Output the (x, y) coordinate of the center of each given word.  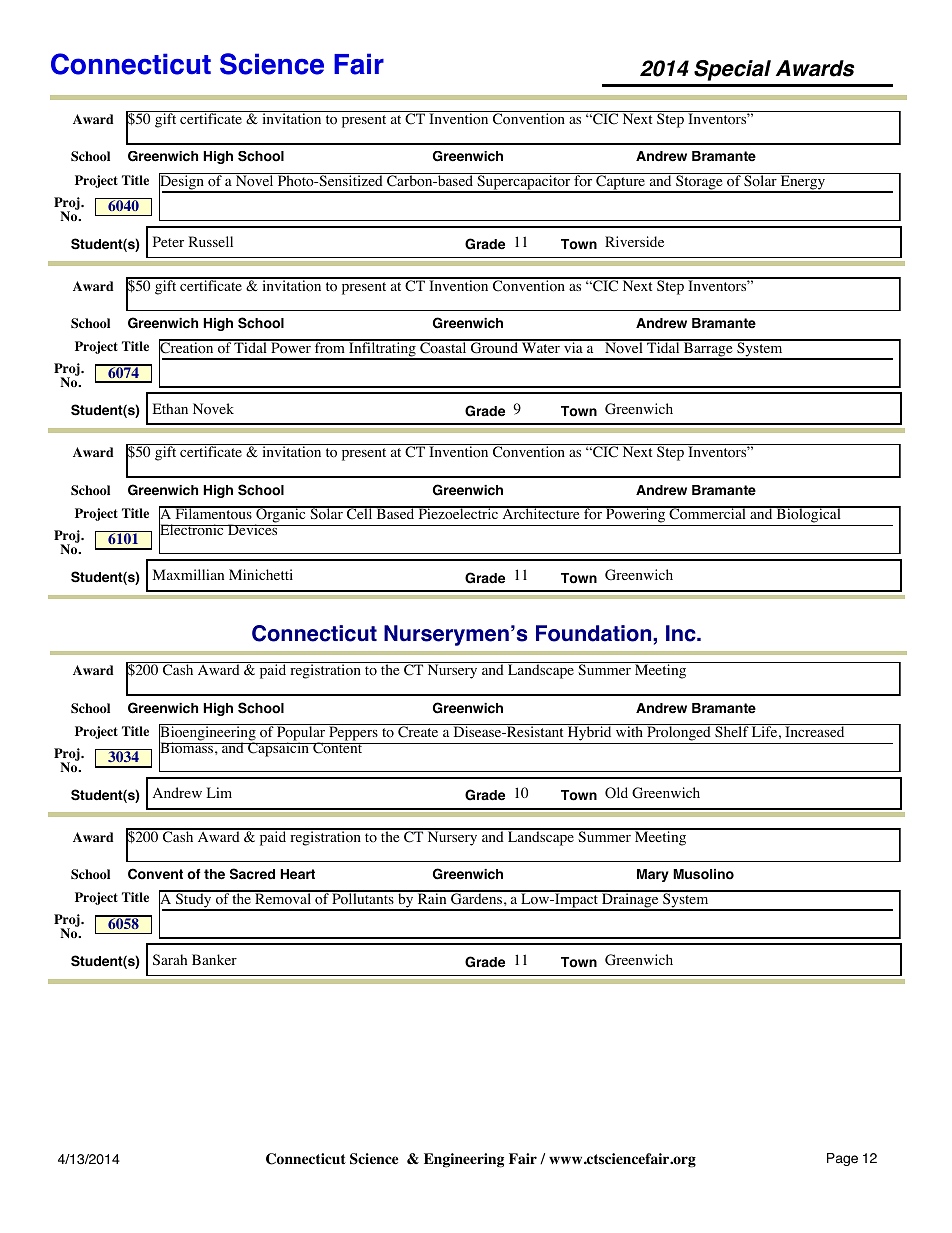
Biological (808, 516)
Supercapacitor (524, 184)
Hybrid (589, 735)
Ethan (170, 408)
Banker (214, 959)
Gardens (476, 898)
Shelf (732, 731)
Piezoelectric (458, 513)
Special (732, 70)
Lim (219, 792)
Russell (211, 241)
